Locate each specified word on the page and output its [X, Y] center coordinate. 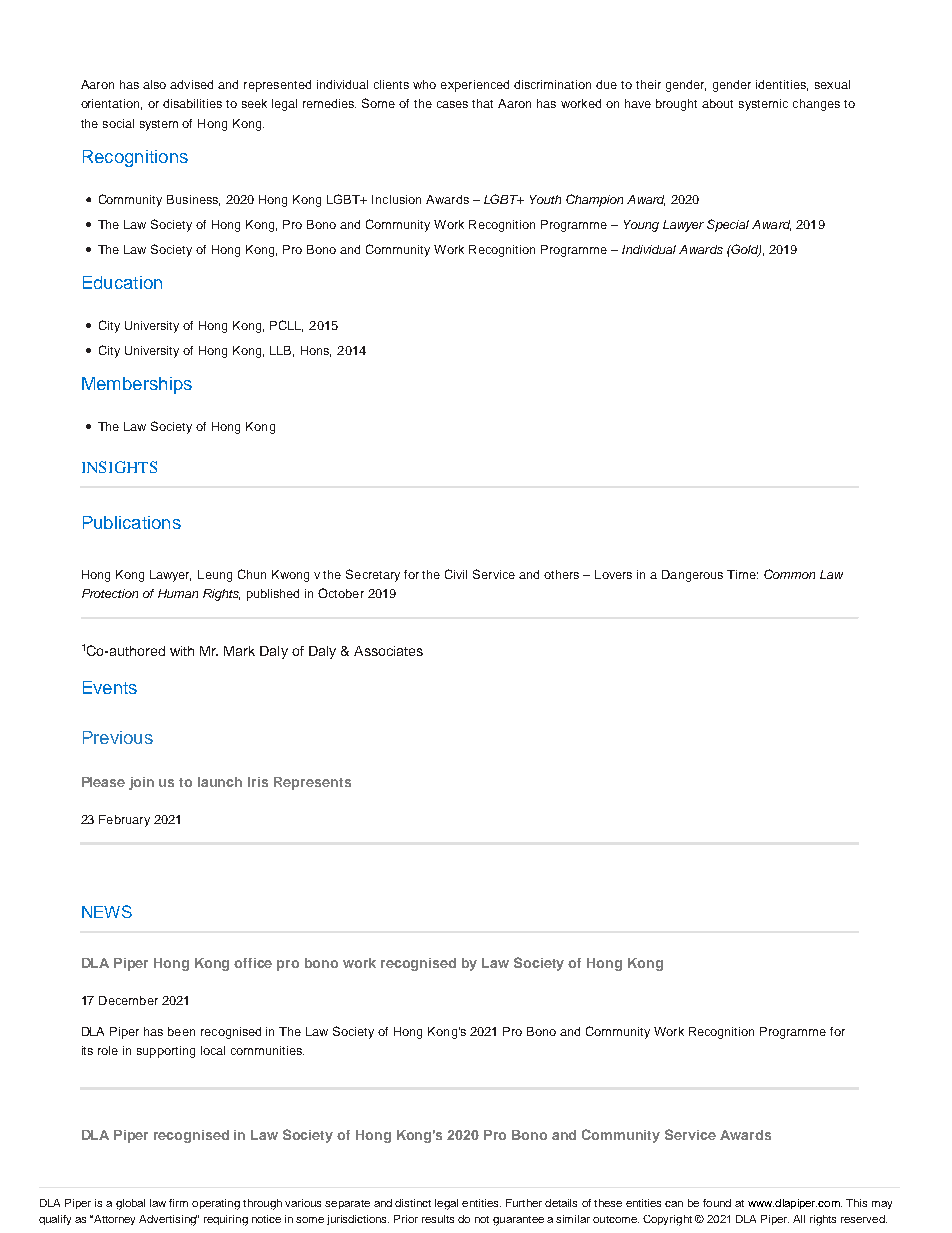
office [253, 963]
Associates [388, 651]
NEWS [107, 911]
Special [728, 225]
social [118, 123]
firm [178, 1203]
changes [816, 105]
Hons [316, 351]
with [182, 651]
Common [789, 574]
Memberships [137, 385]
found [717, 1203]
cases [452, 104]
